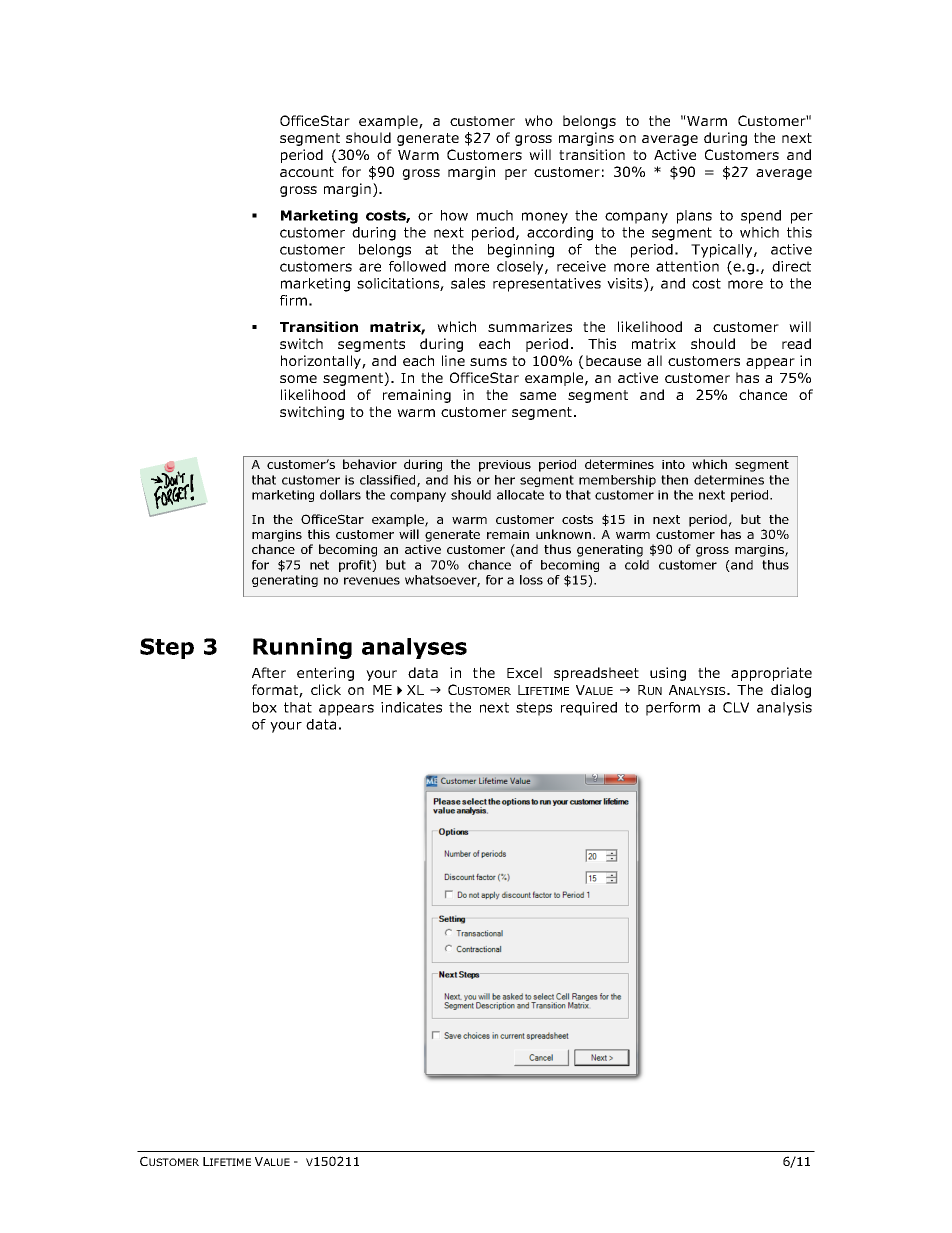  I want to click on click, so click(326, 689).
